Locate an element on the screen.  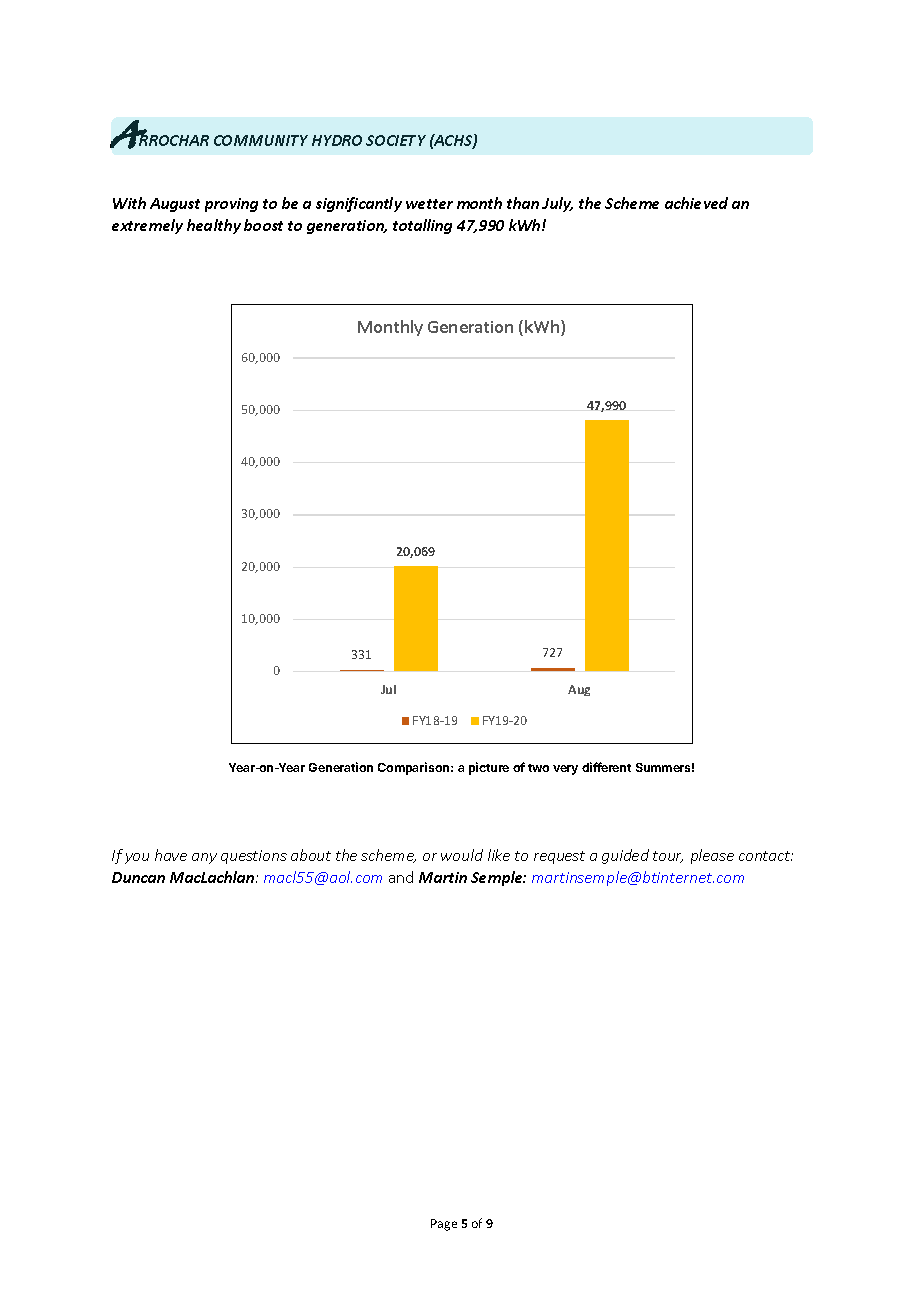
proving is located at coordinates (231, 205).
